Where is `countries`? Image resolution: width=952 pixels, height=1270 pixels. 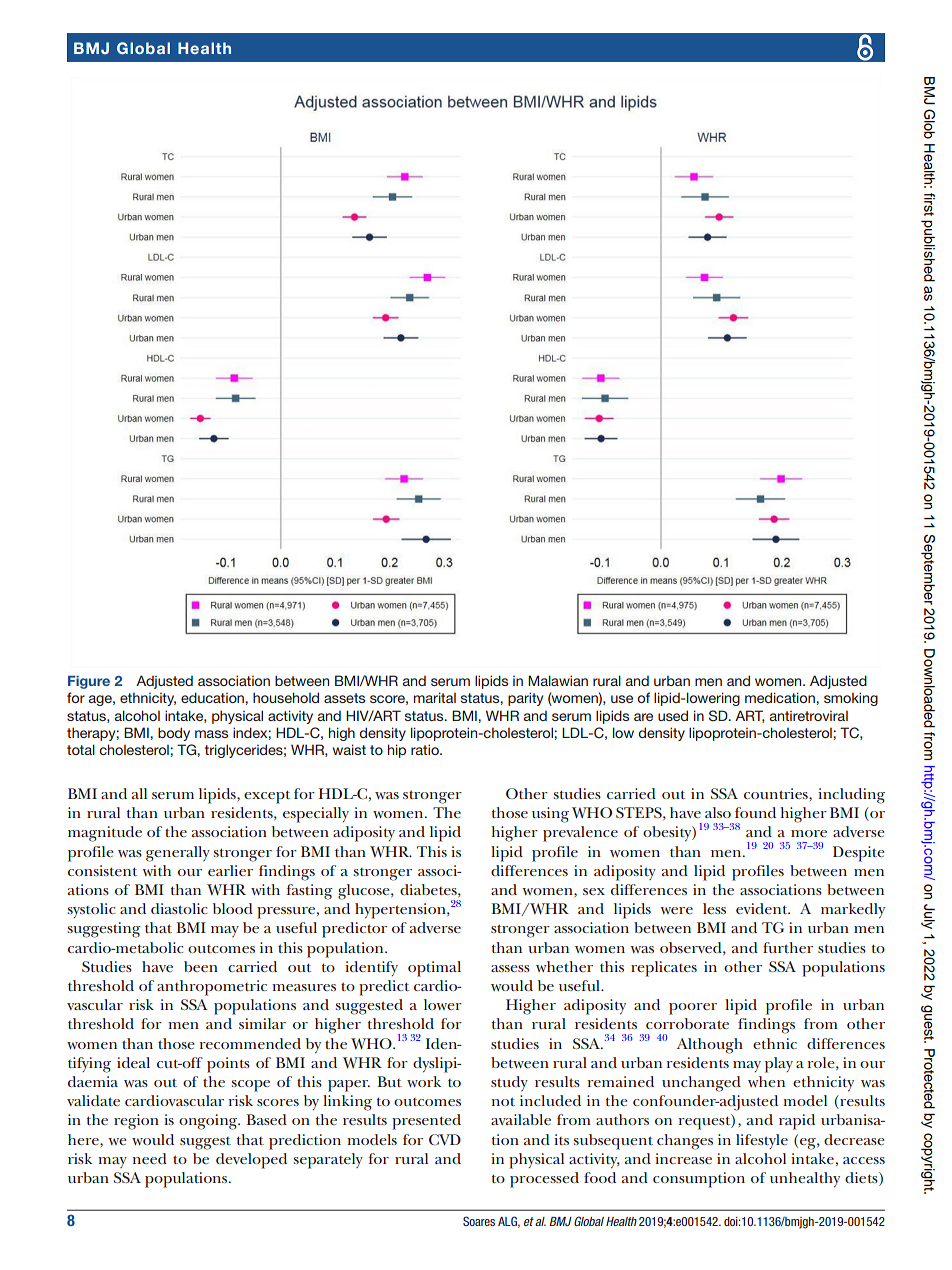
countries is located at coordinates (777, 793).
